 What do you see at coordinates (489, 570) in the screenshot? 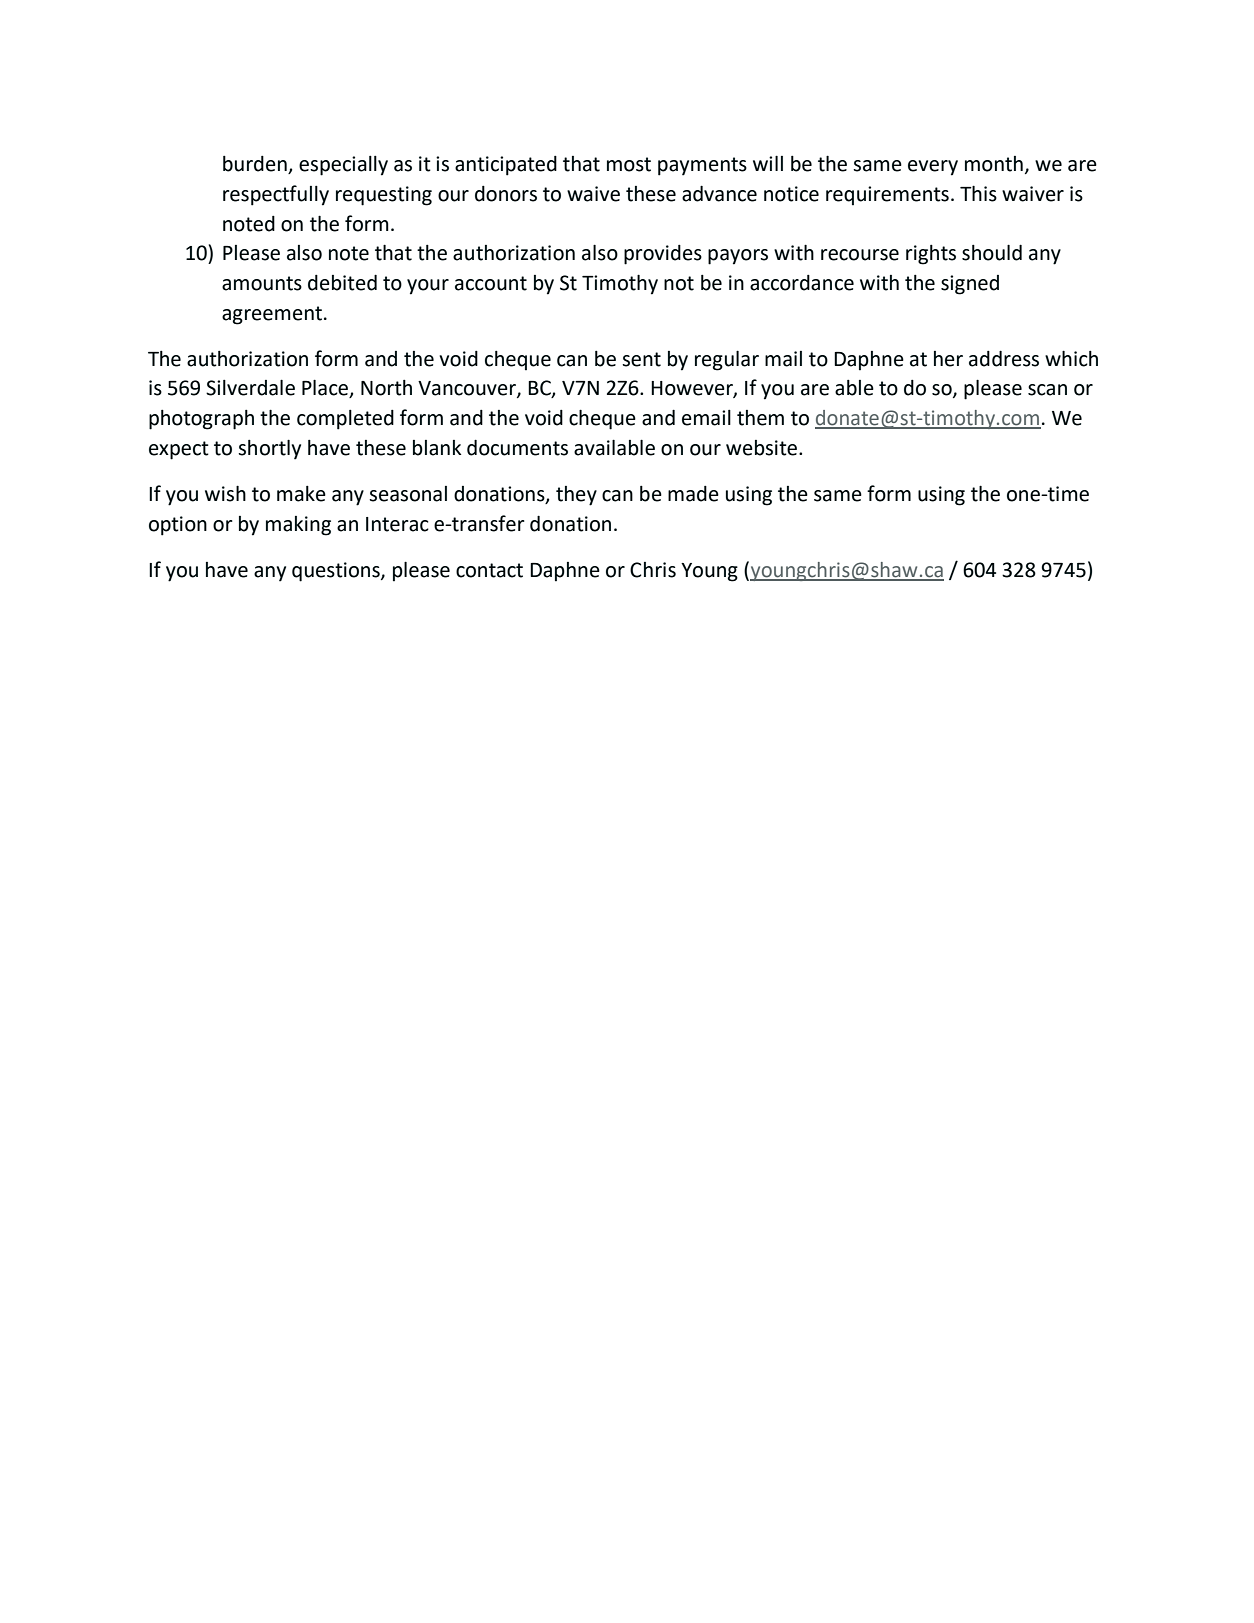
I see `contact` at bounding box center [489, 570].
